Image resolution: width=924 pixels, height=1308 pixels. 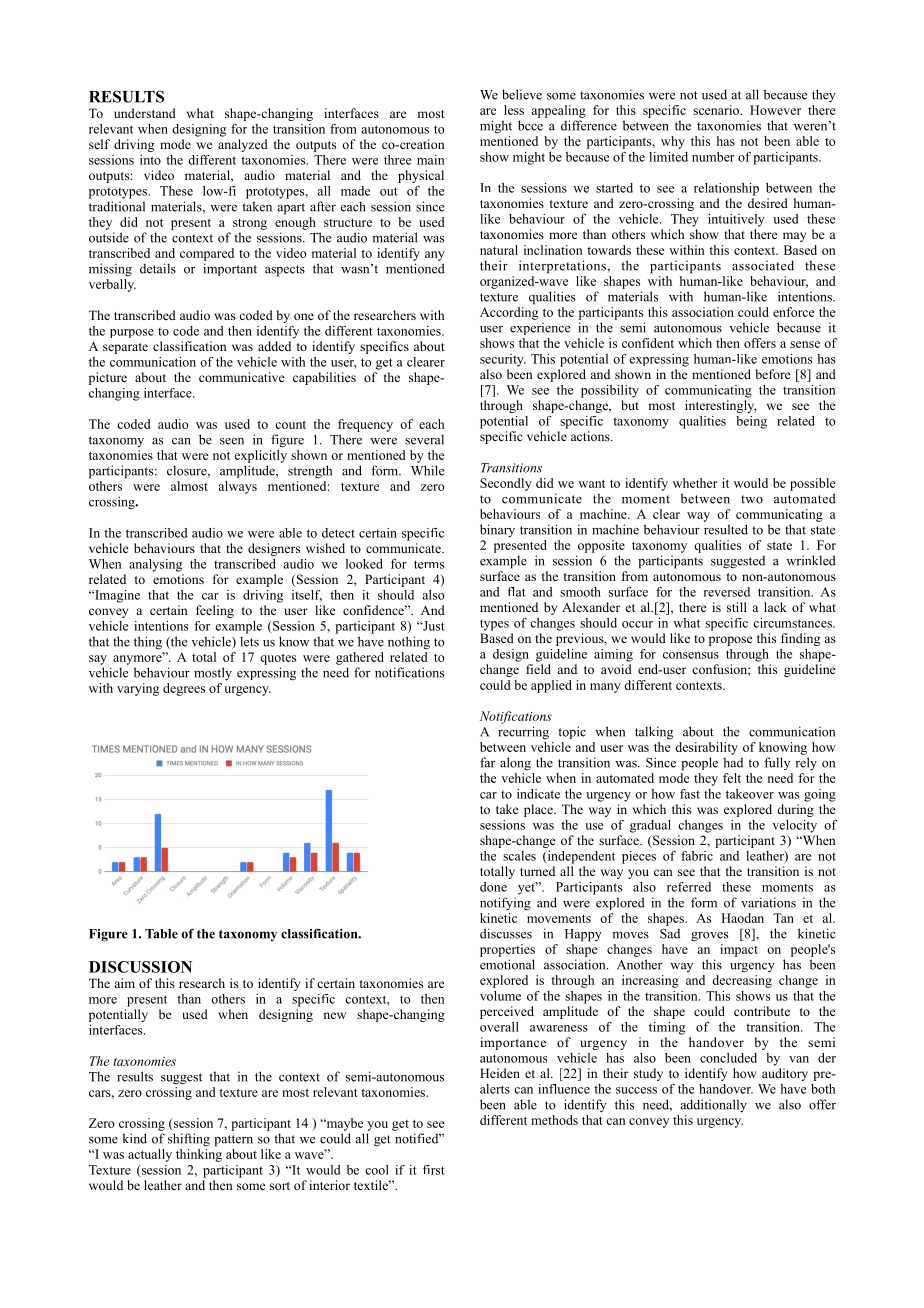 What do you see at coordinates (184, 689) in the page?
I see `degrees` at bounding box center [184, 689].
